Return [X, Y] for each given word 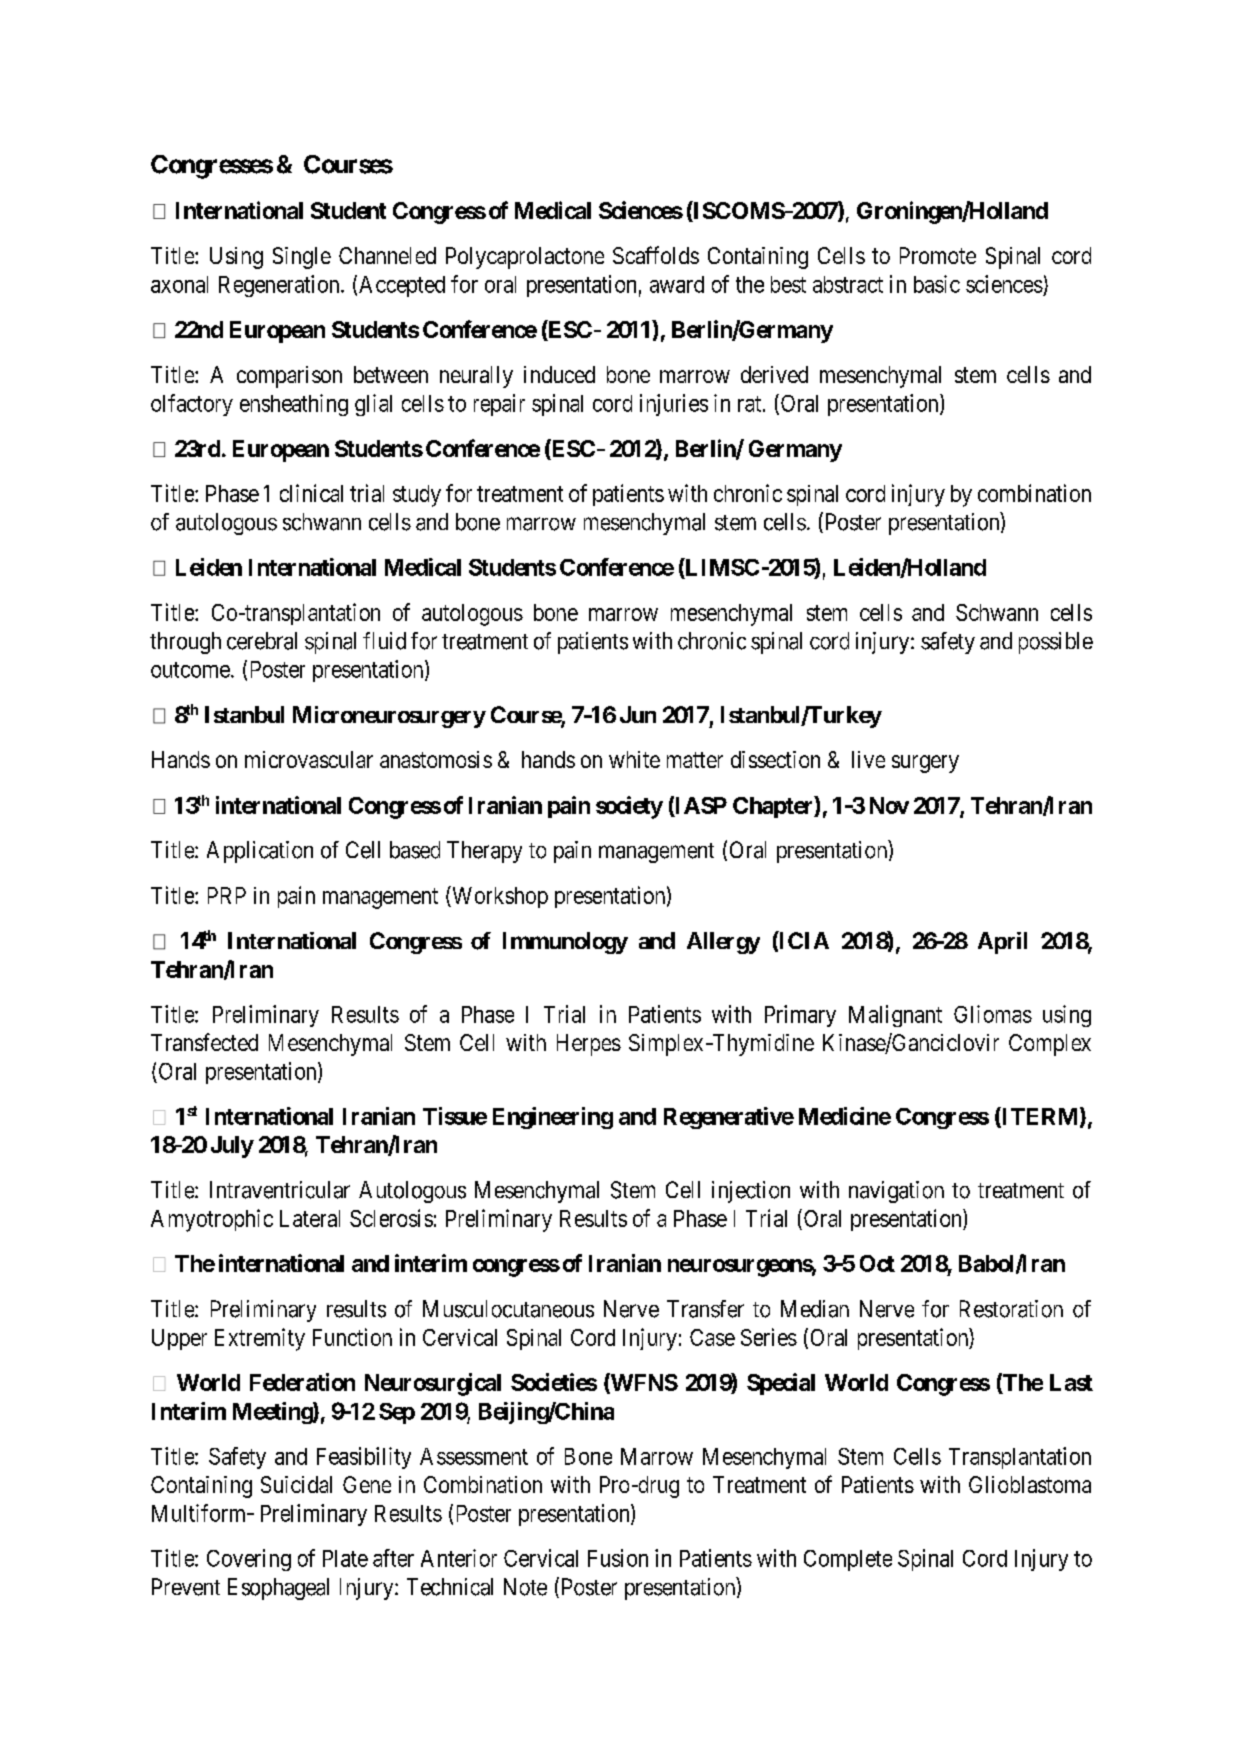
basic [937, 284]
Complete [848, 1560]
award [677, 284]
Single [302, 258]
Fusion [618, 1558]
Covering [249, 1560]
